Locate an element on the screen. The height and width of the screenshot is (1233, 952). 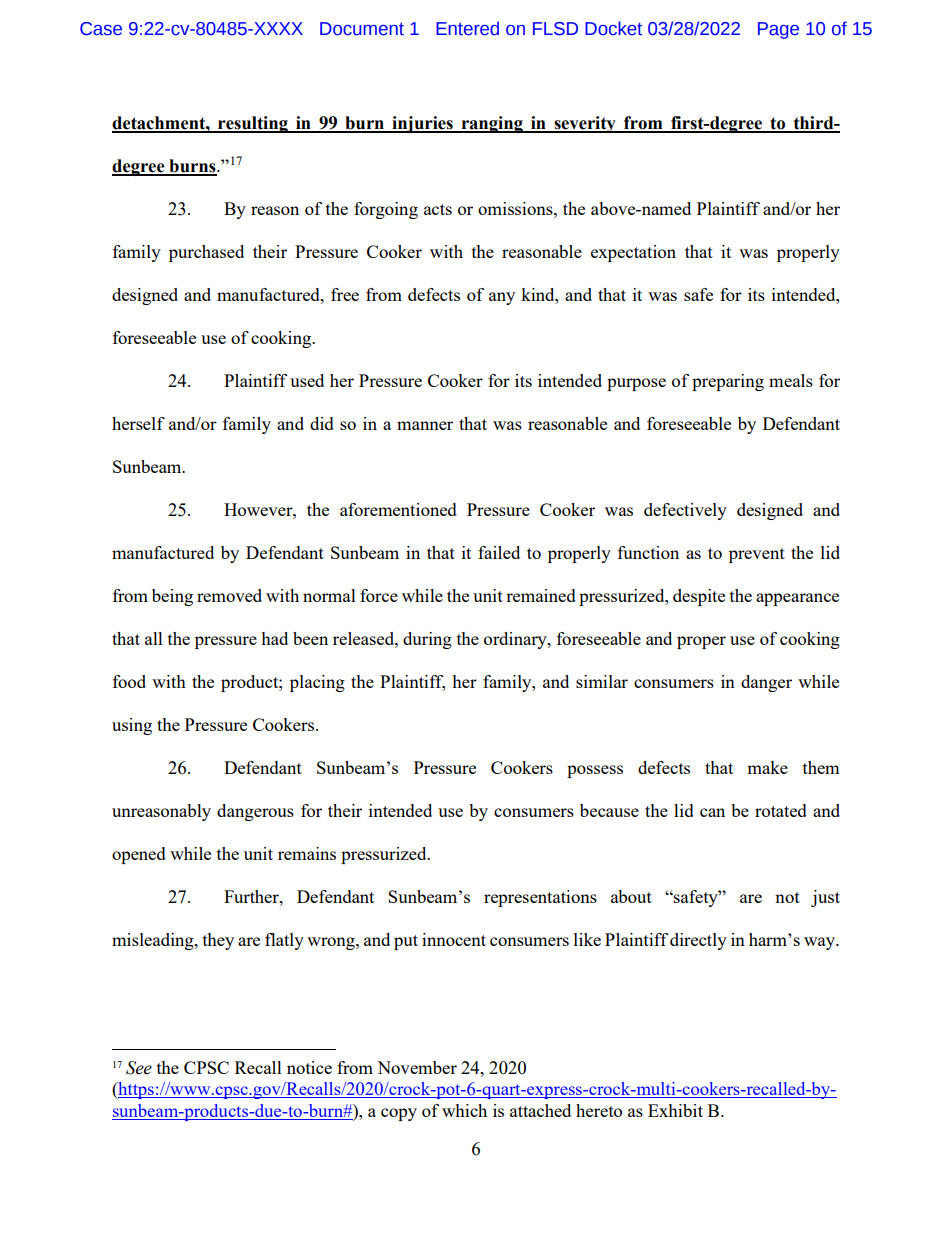
being is located at coordinates (172, 597).
